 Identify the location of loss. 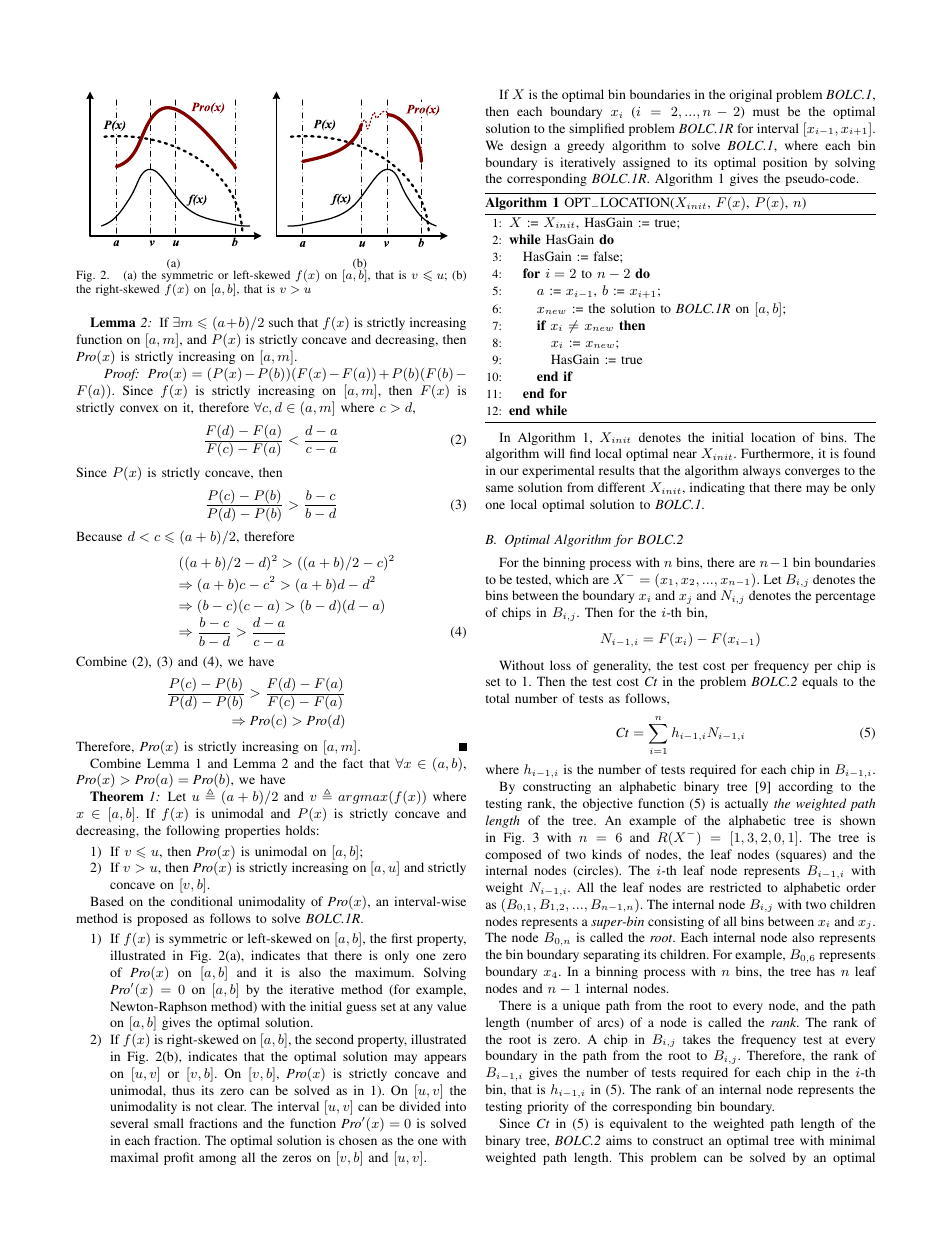
(560, 665).
